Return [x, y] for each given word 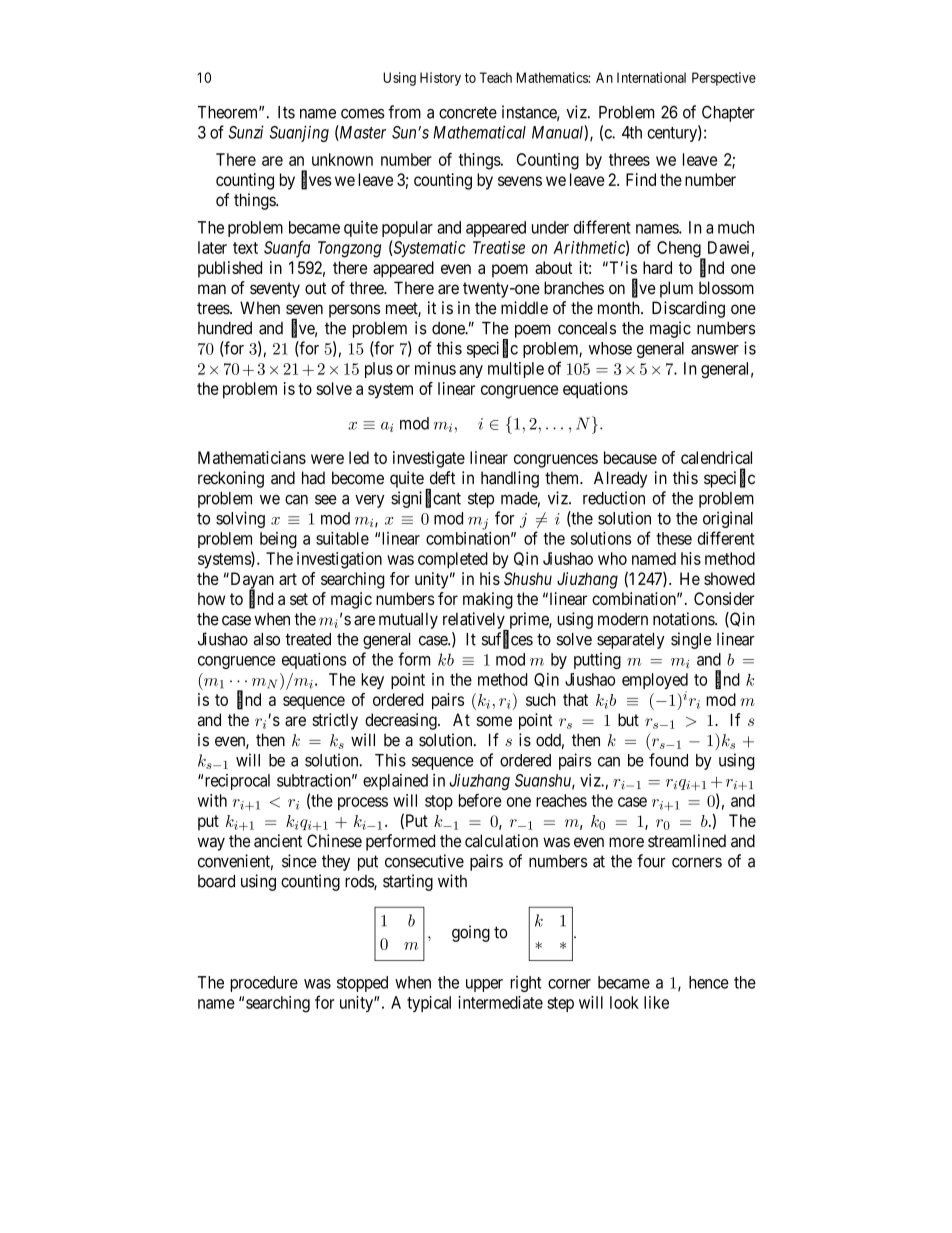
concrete [468, 112]
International [651, 77]
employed [655, 682]
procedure [264, 984]
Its [286, 112]
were [327, 459]
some [494, 721]
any [471, 371]
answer [715, 350]
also [267, 639]
